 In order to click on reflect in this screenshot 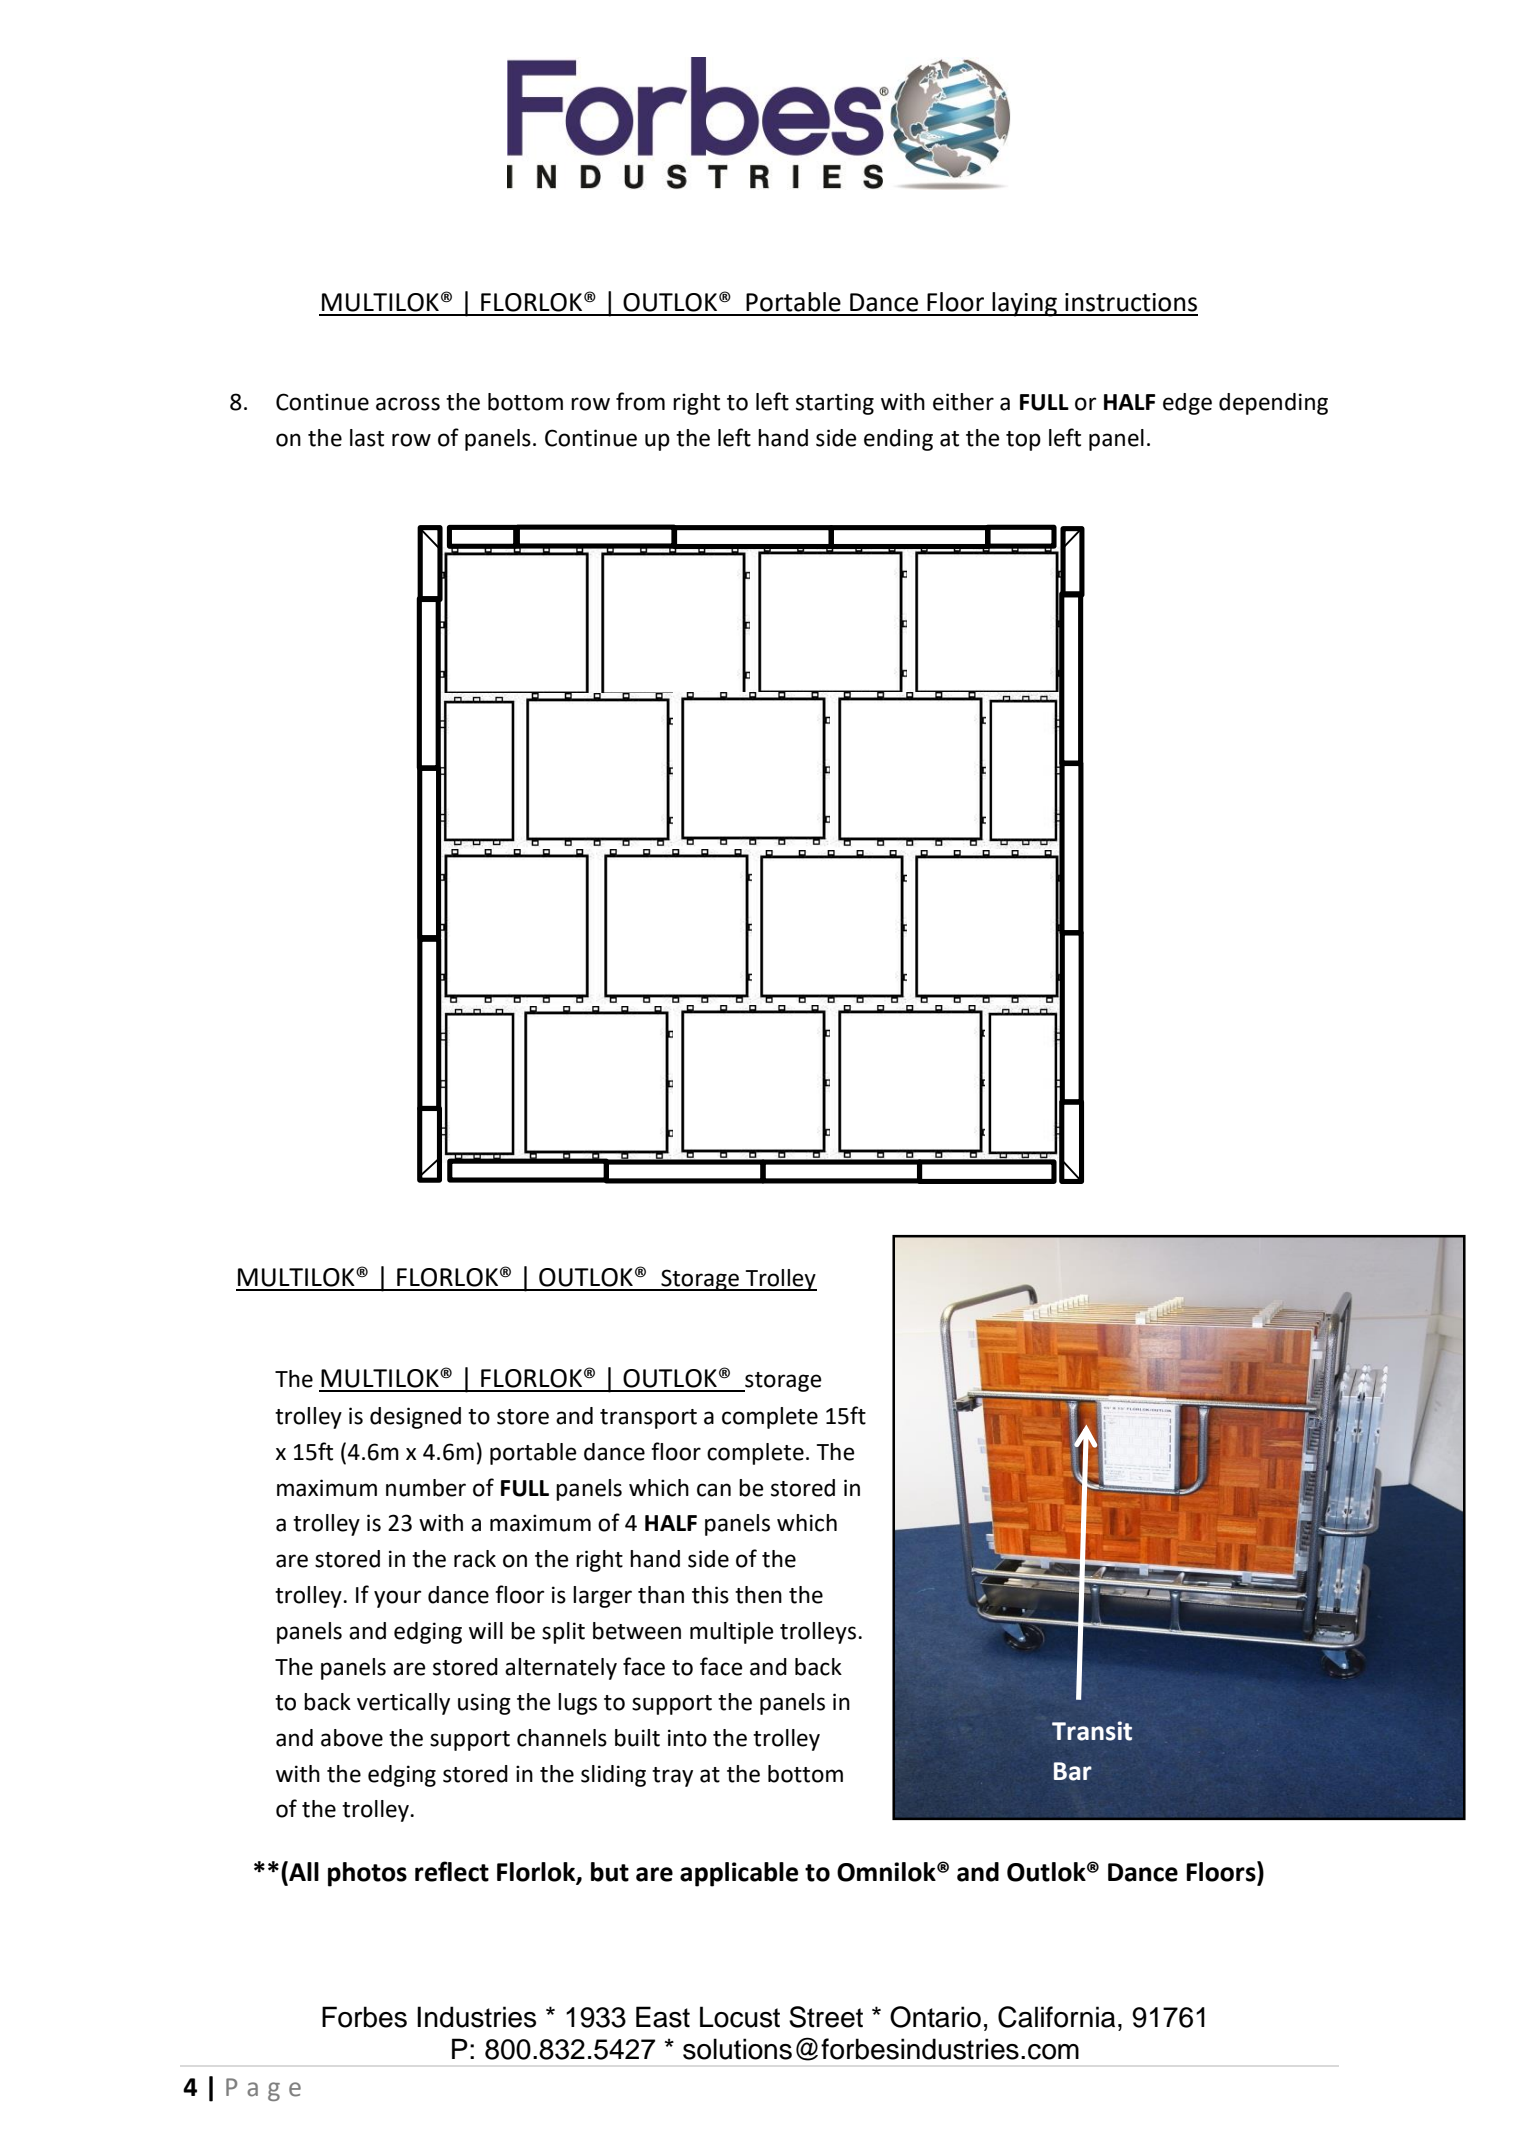, I will do `click(452, 1871)`.
